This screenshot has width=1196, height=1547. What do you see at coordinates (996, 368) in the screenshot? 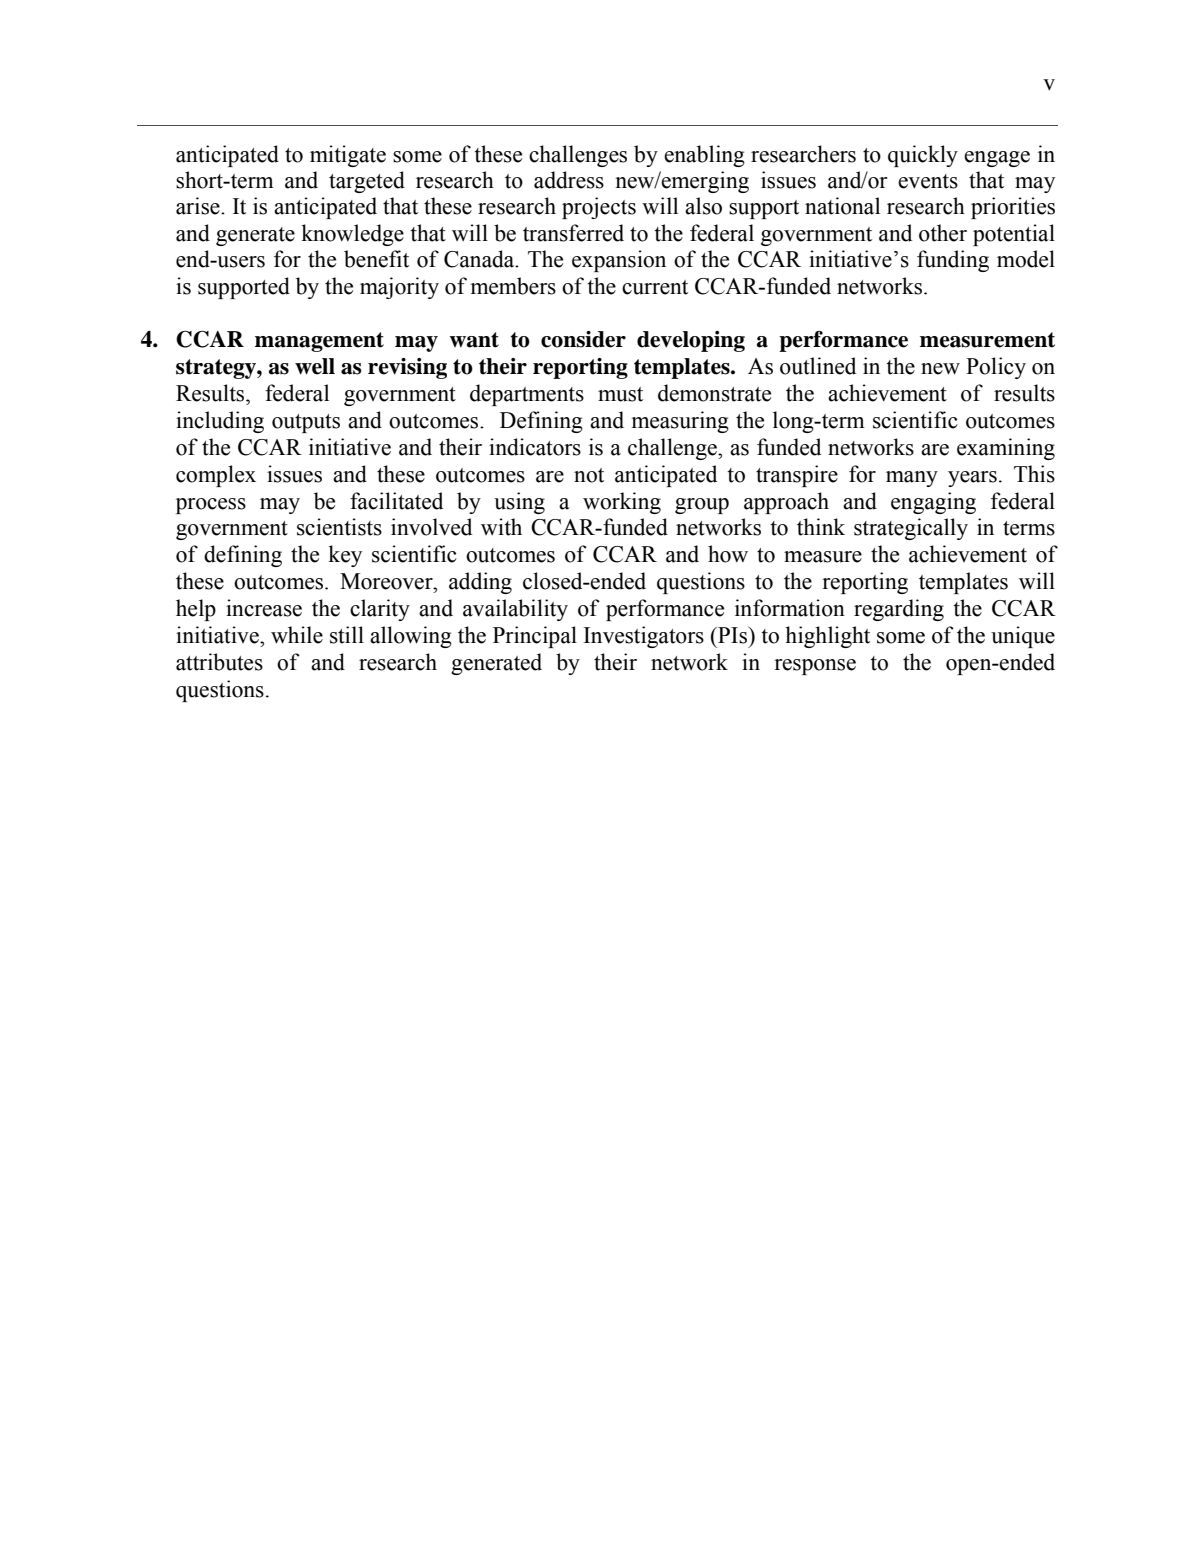
I see `Policy` at bounding box center [996, 368].
